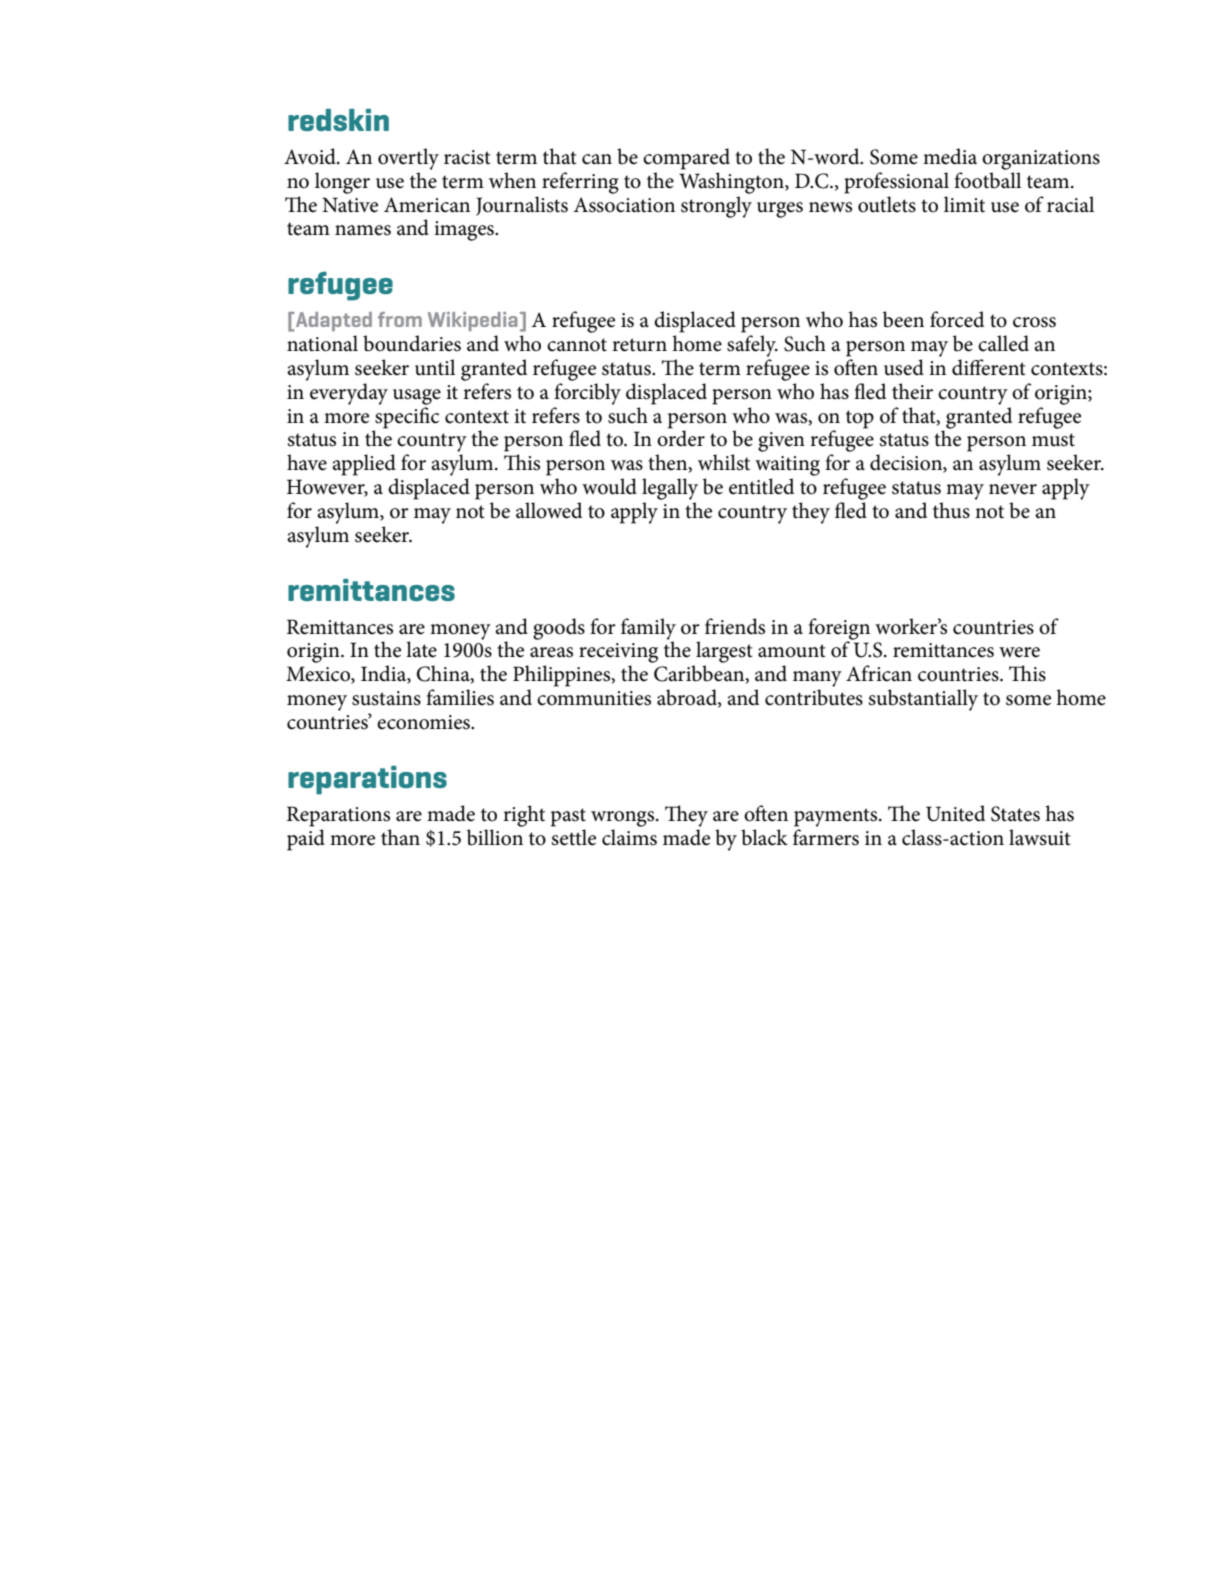  What do you see at coordinates (950, 156) in the screenshot?
I see `media` at bounding box center [950, 156].
